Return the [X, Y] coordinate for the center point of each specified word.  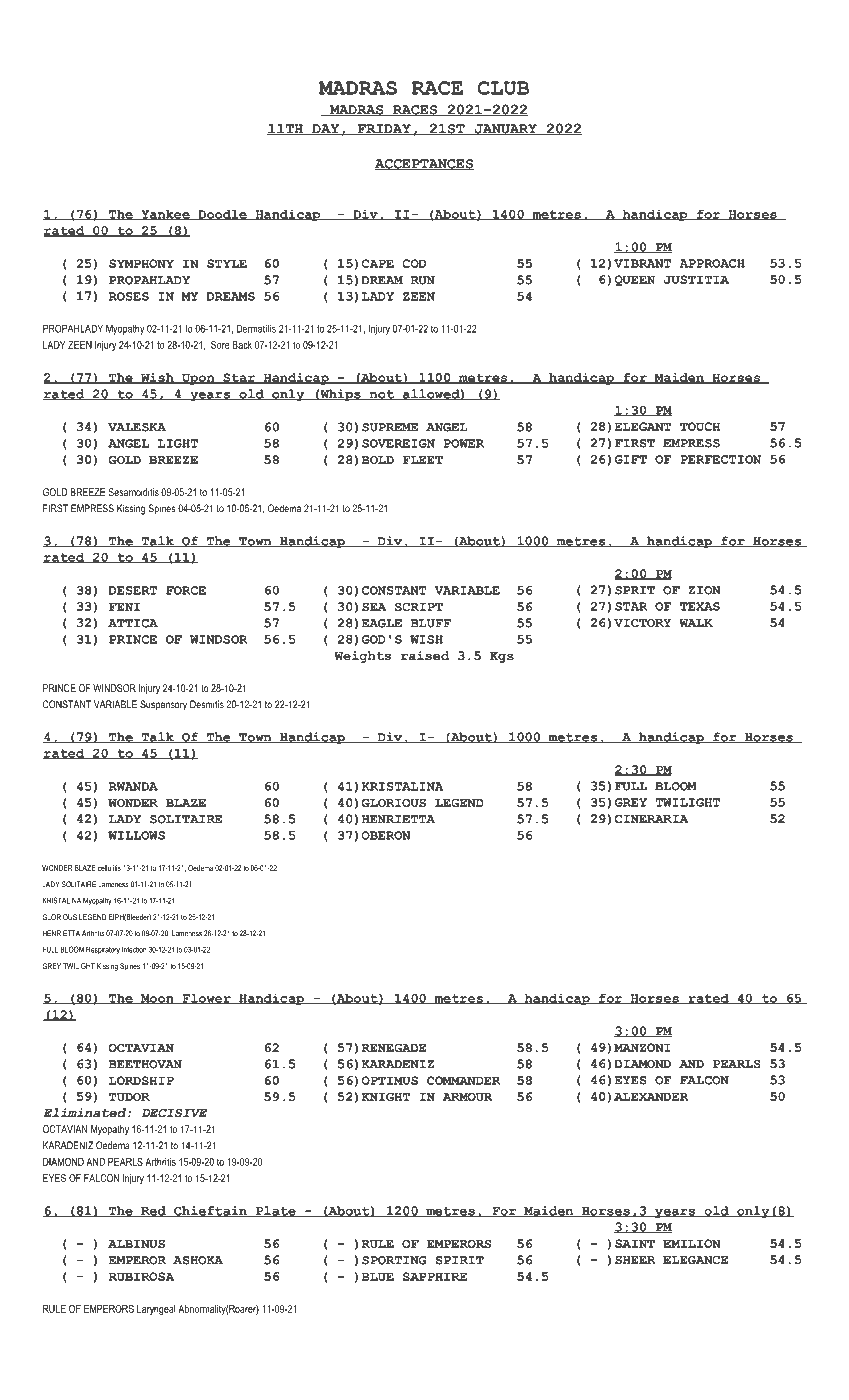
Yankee [165, 215]
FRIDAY [384, 130]
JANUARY [505, 130]
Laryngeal [156, 1310]
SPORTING [394, 1260]
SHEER [635, 1259]
